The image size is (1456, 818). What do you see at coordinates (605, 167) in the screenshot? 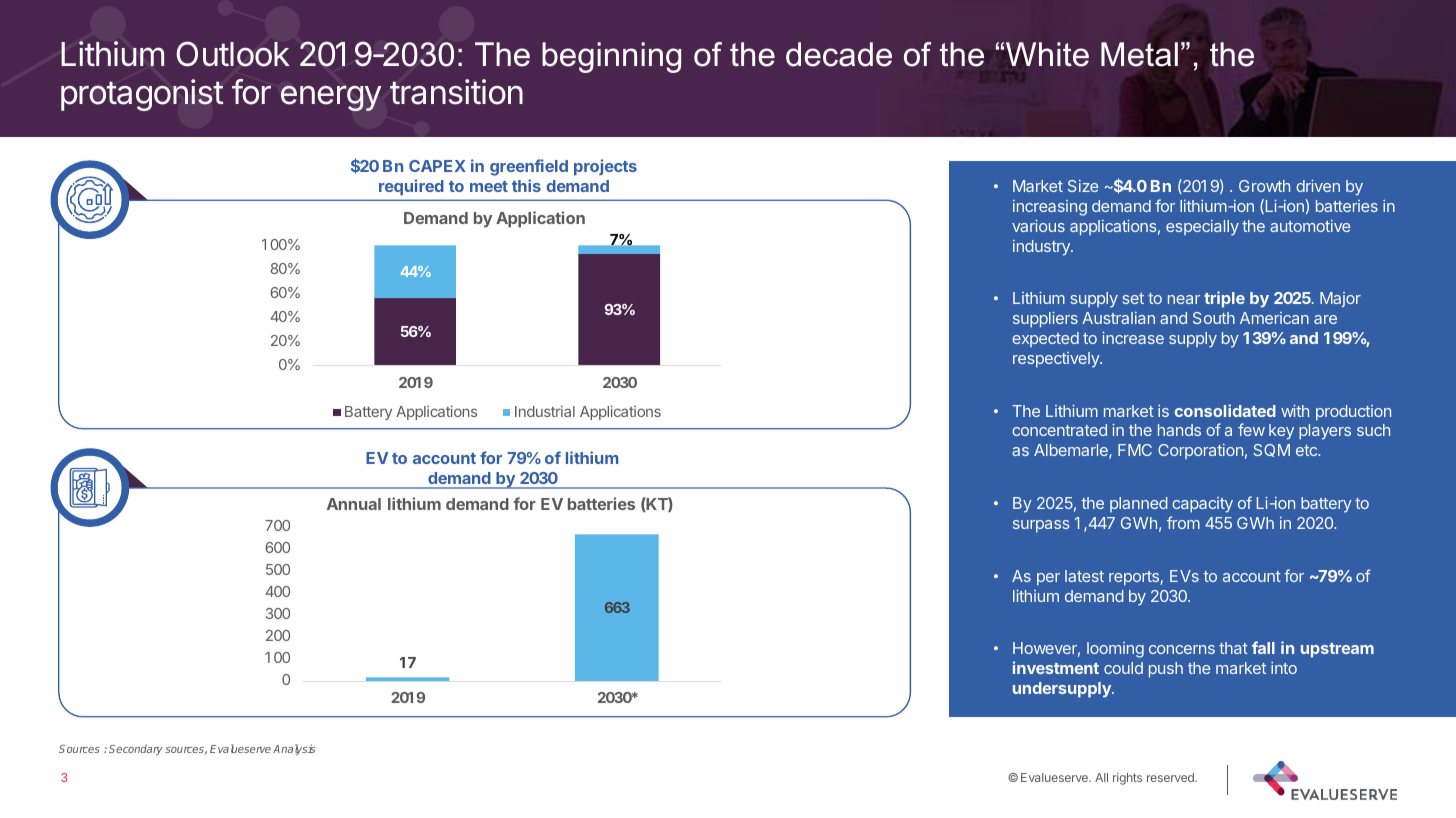
I see `projects` at bounding box center [605, 167].
